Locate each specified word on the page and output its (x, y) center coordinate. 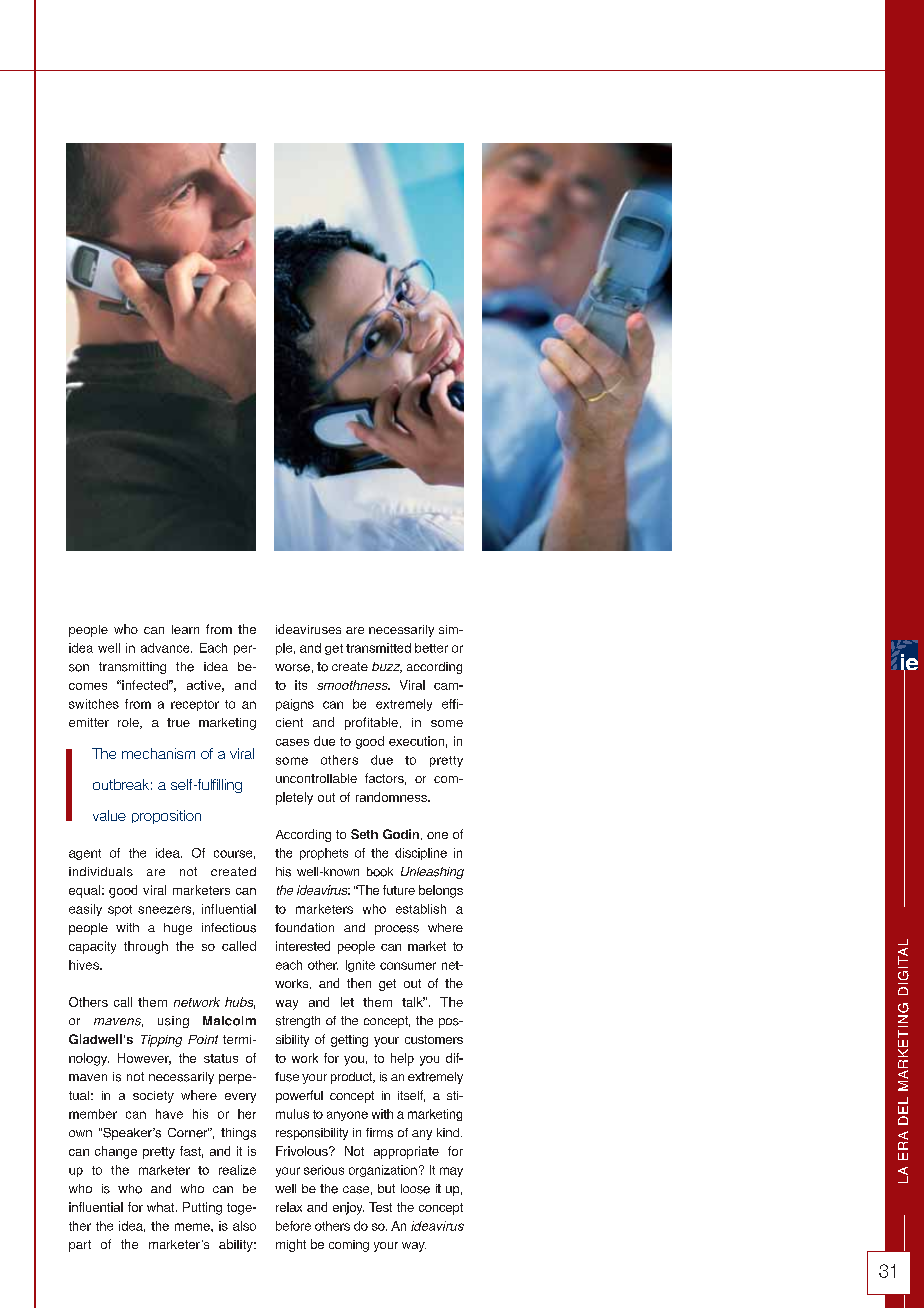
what (162, 1207)
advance (166, 648)
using (173, 1022)
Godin (401, 834)
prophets (324, 854)
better (431, 648)
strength (298, 1022)
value (109, 815)
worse (292, 668)
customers (434, 1039)
